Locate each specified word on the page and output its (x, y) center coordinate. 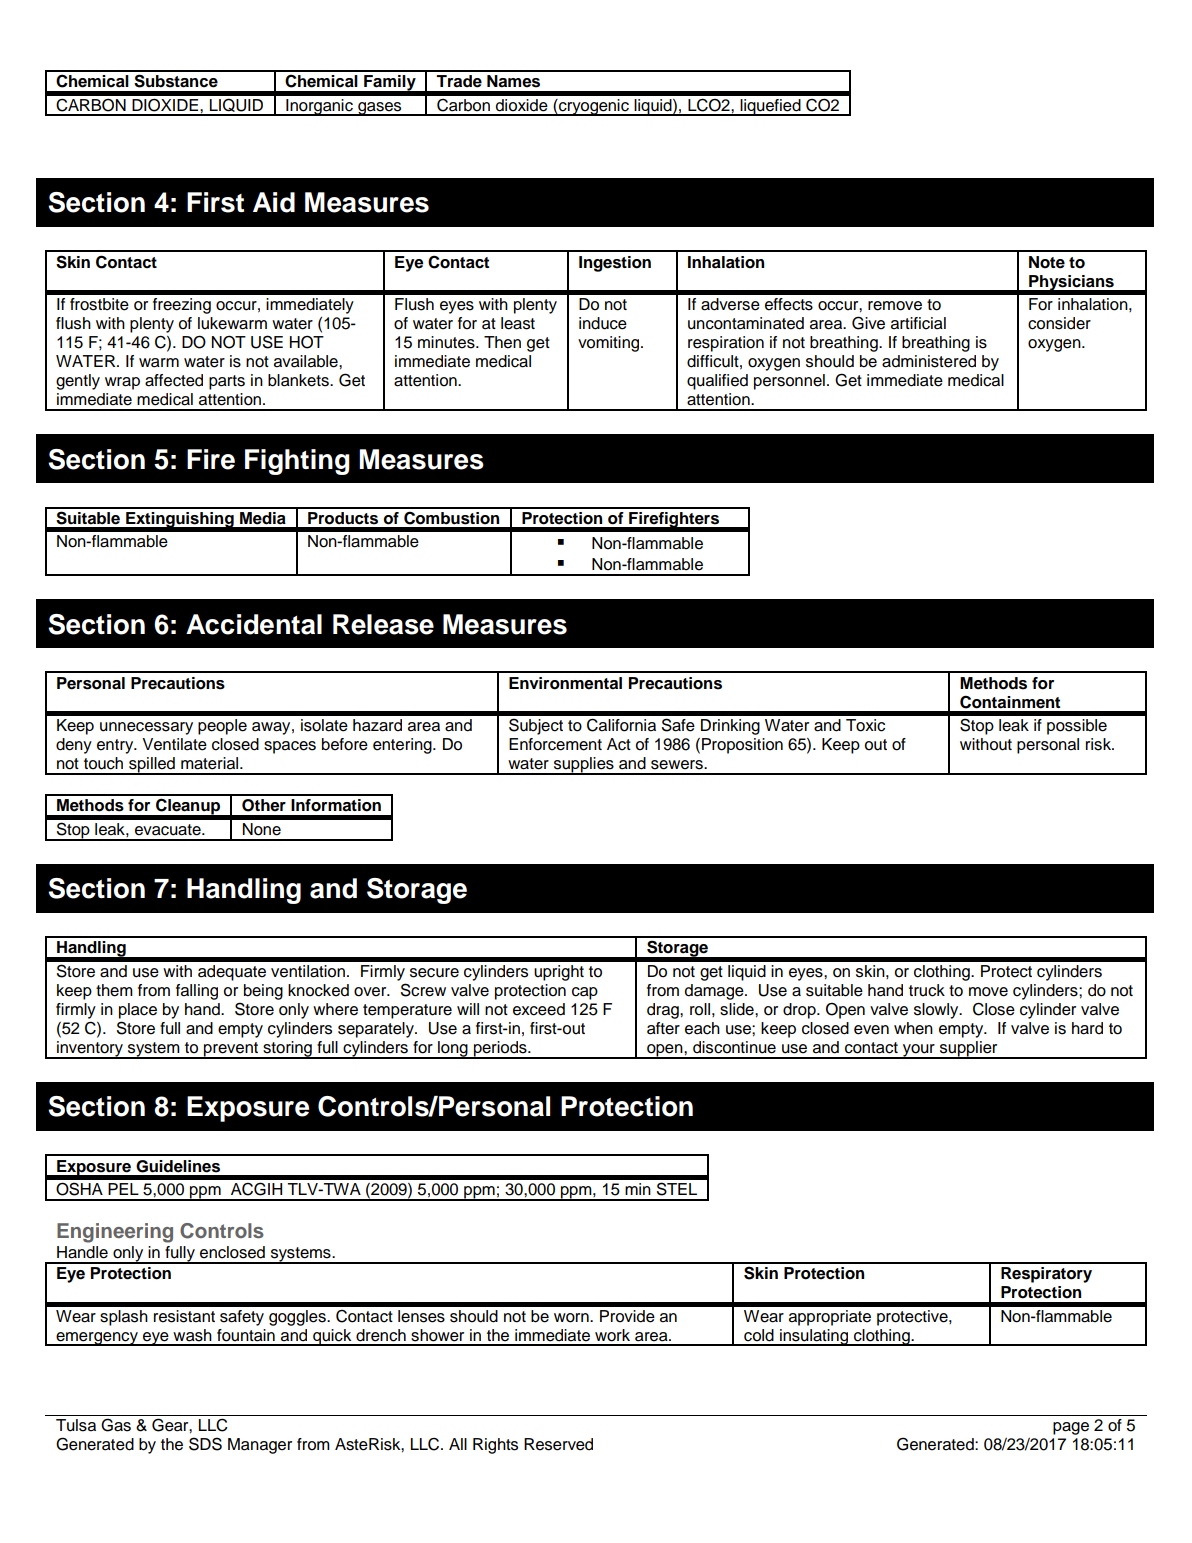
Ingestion (615, 264)
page (1071, 1428)
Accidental (254, 624)
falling (197, 992)
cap (585, 993)
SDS (205, 1444)
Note (1047, 262)
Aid (274, 202)
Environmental (565, 683)
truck (927, 990)
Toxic (865, 725)
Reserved (558, 1444)
